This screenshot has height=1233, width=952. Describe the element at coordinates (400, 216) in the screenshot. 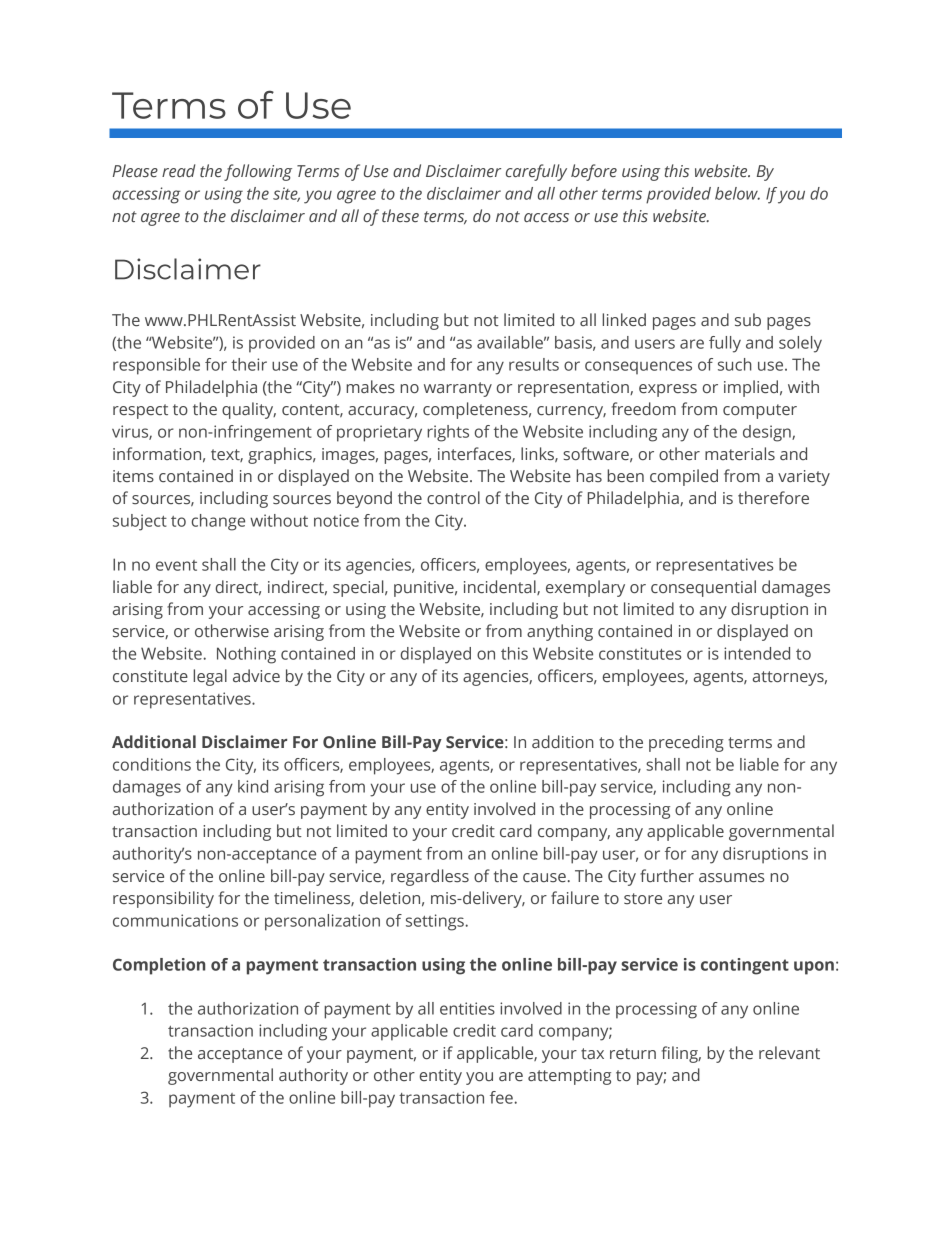

I see `these` at that location.
